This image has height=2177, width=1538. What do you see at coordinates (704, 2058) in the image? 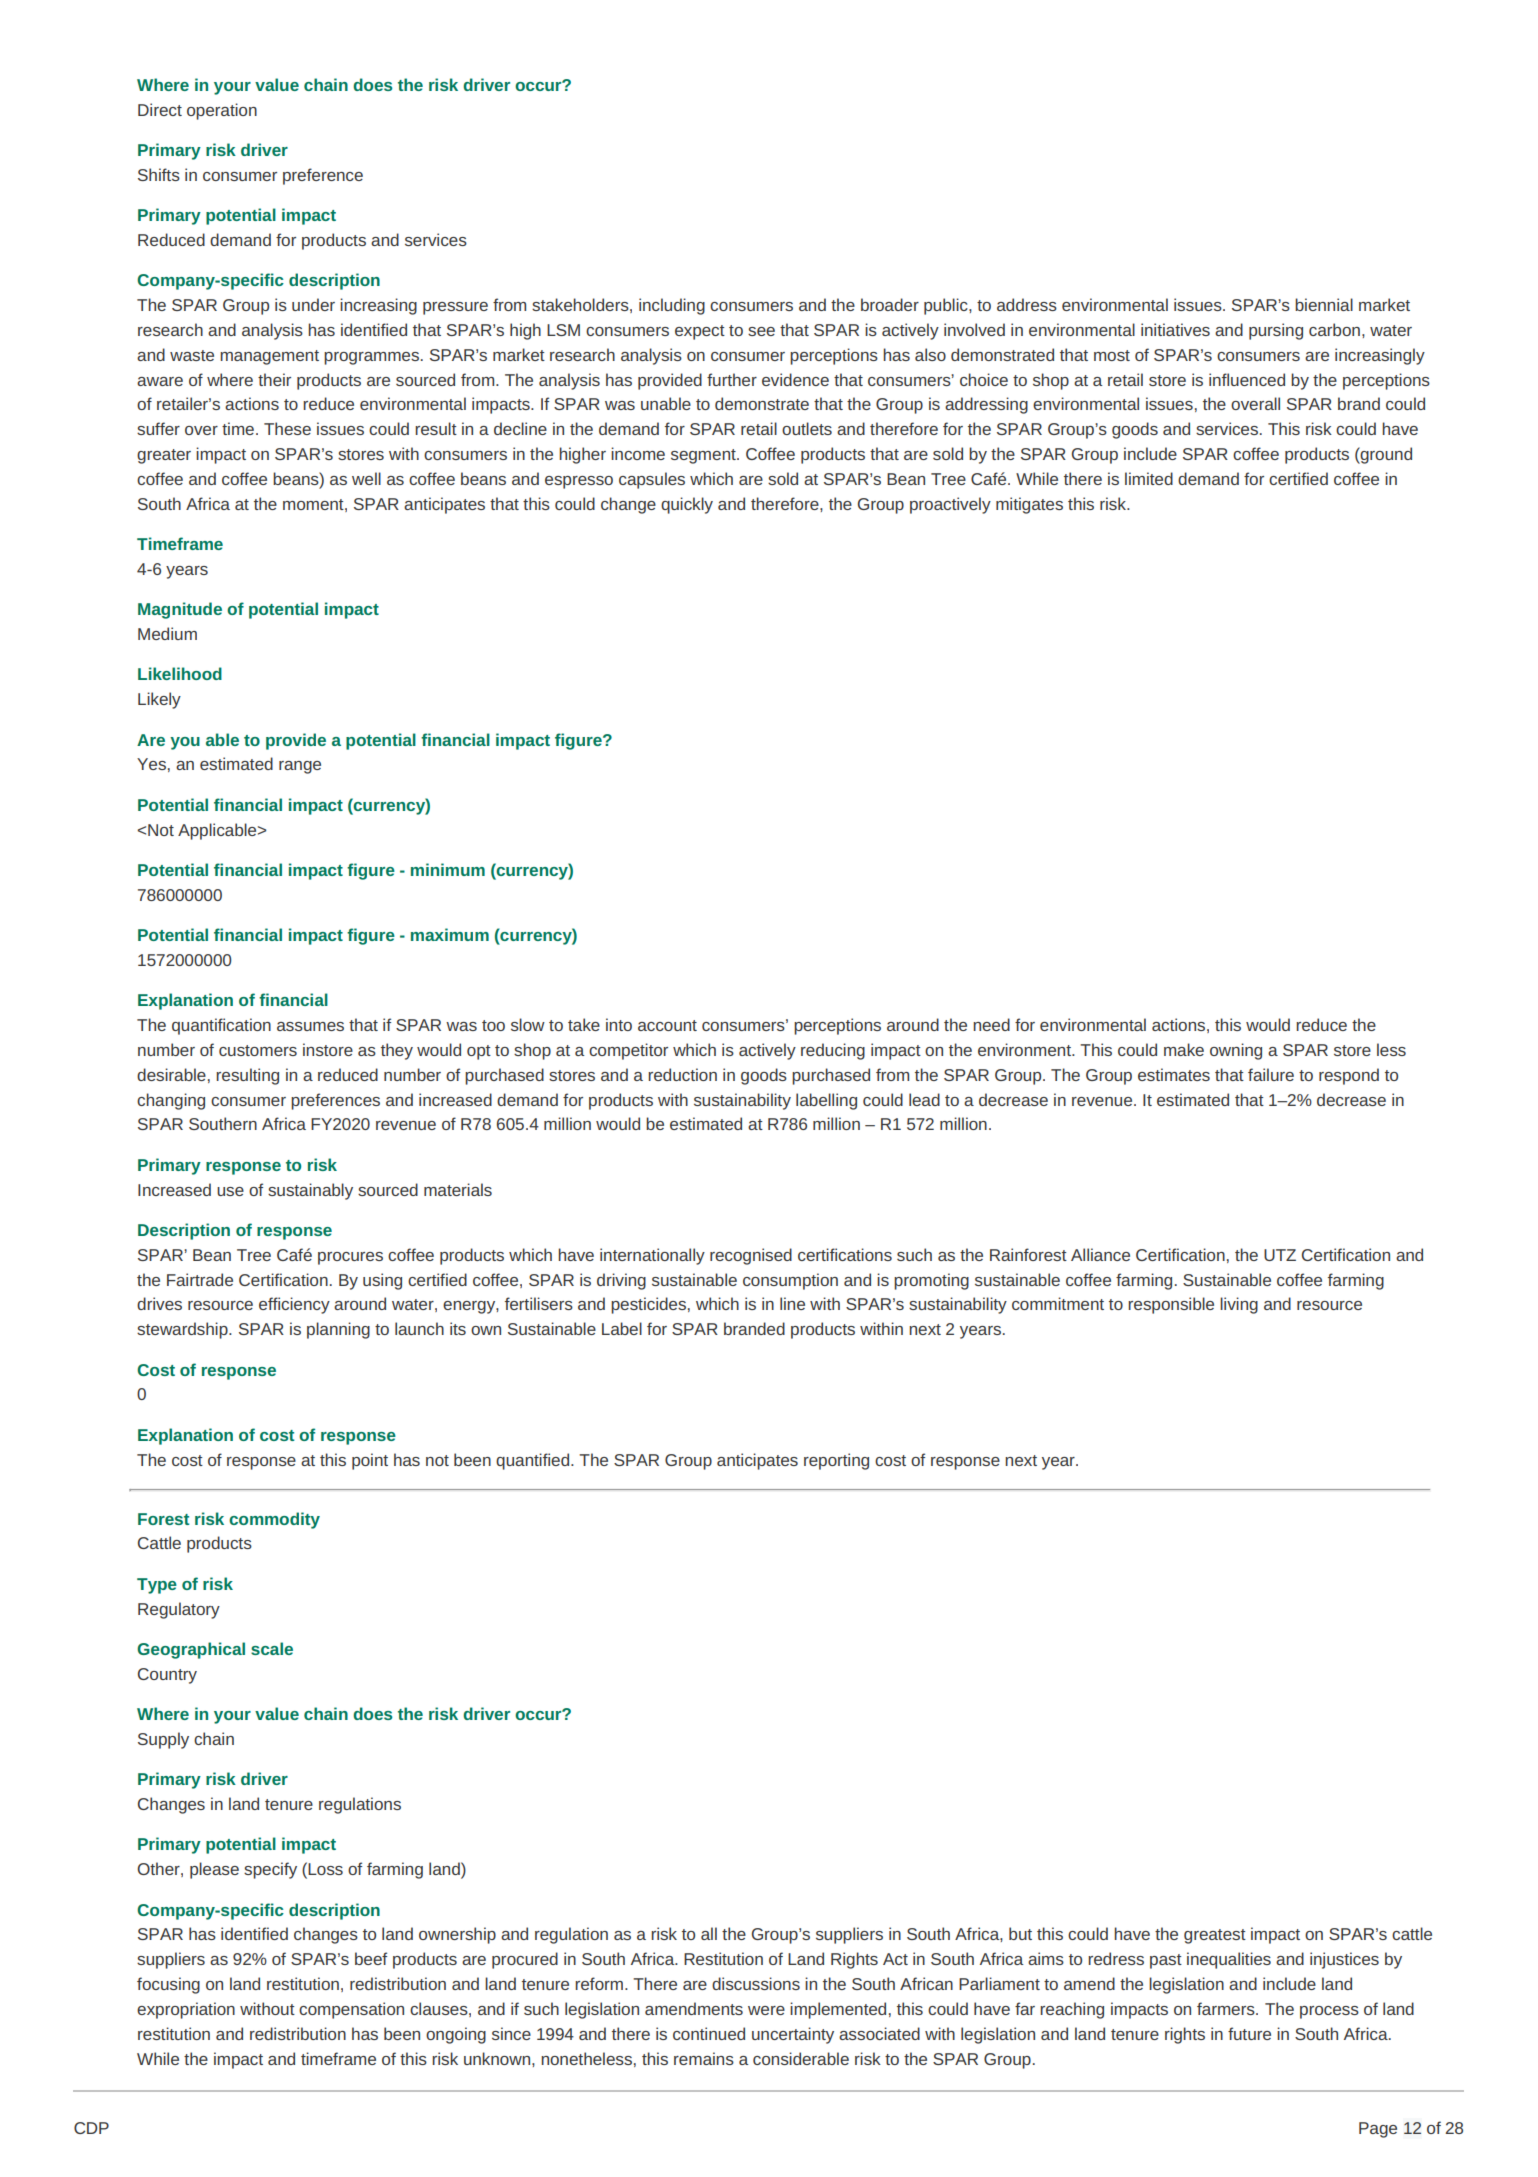
I see `remains` at bounding box center [704, 2058].
